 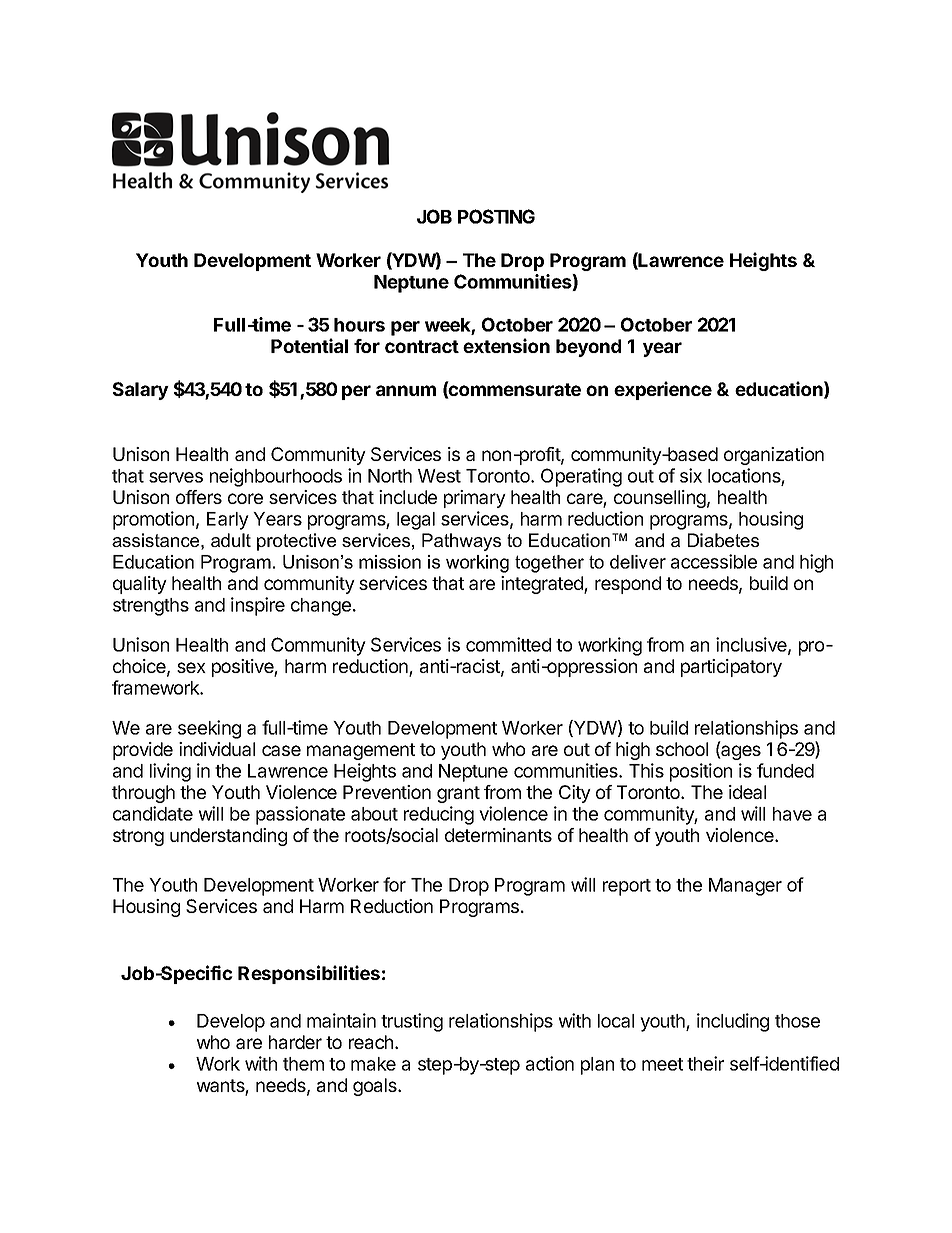 I want to click on beyond, so click(x=588, y=348).
